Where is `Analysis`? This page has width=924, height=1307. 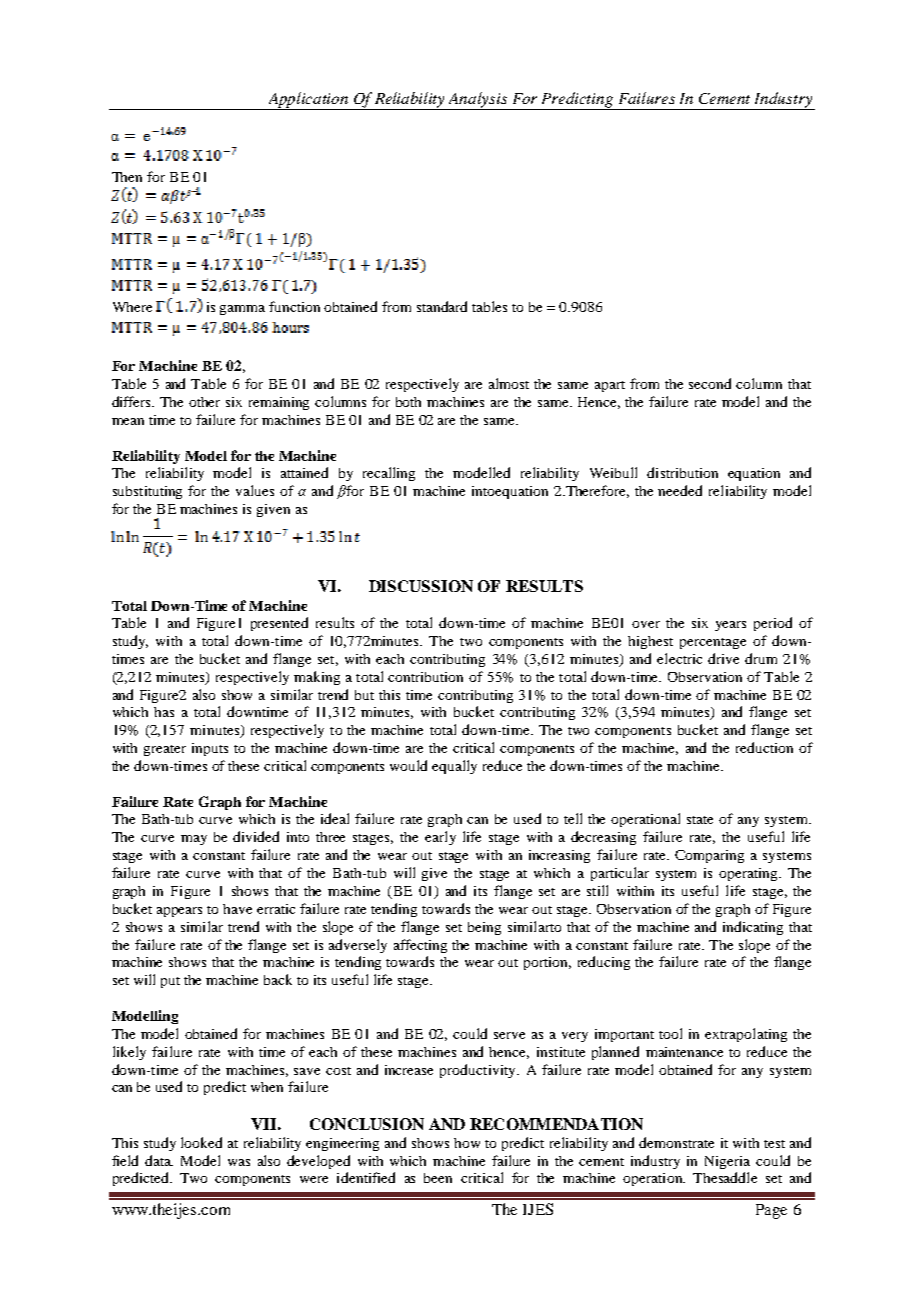 Analysis is located at coordinates (478, 101).
